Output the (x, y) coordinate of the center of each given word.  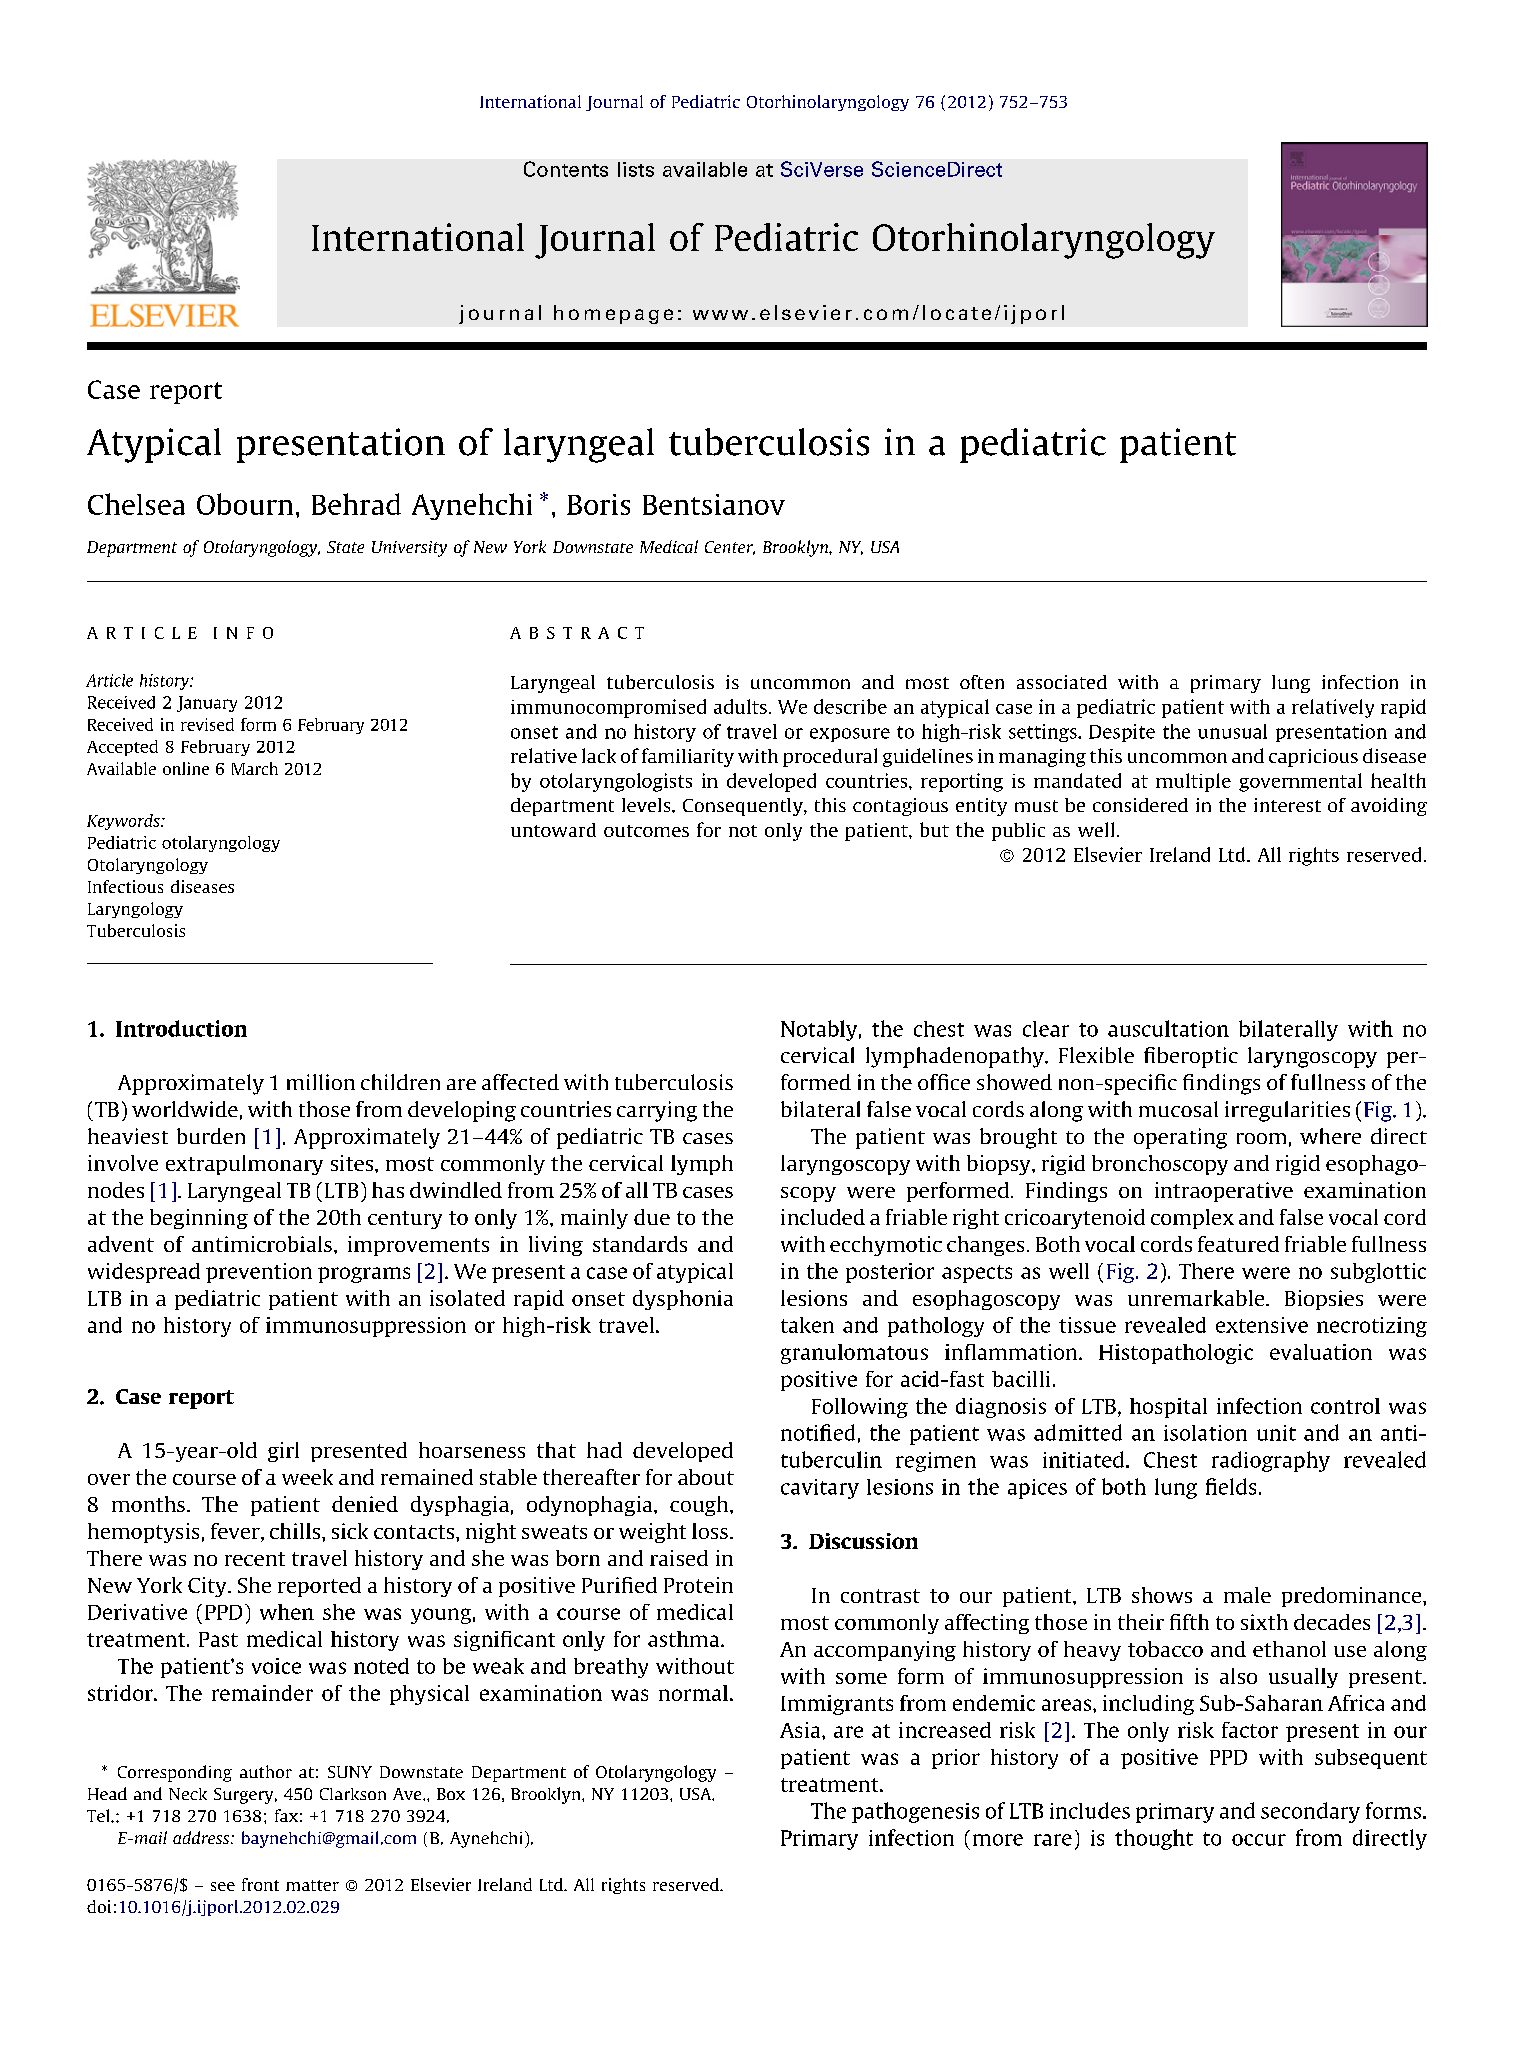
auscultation (1168, 1028)
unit (1276, 1433)
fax (286, 1815)
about (706, 1477)
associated (1062, 682)
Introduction (181, 1028)
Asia (801, 1730)
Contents (566, 169)
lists (636, 169)
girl (283, 1452)
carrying (657, 1111)
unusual (1232, 731)
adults (740, 706)
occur (1259, 1840)
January (207, 704)
